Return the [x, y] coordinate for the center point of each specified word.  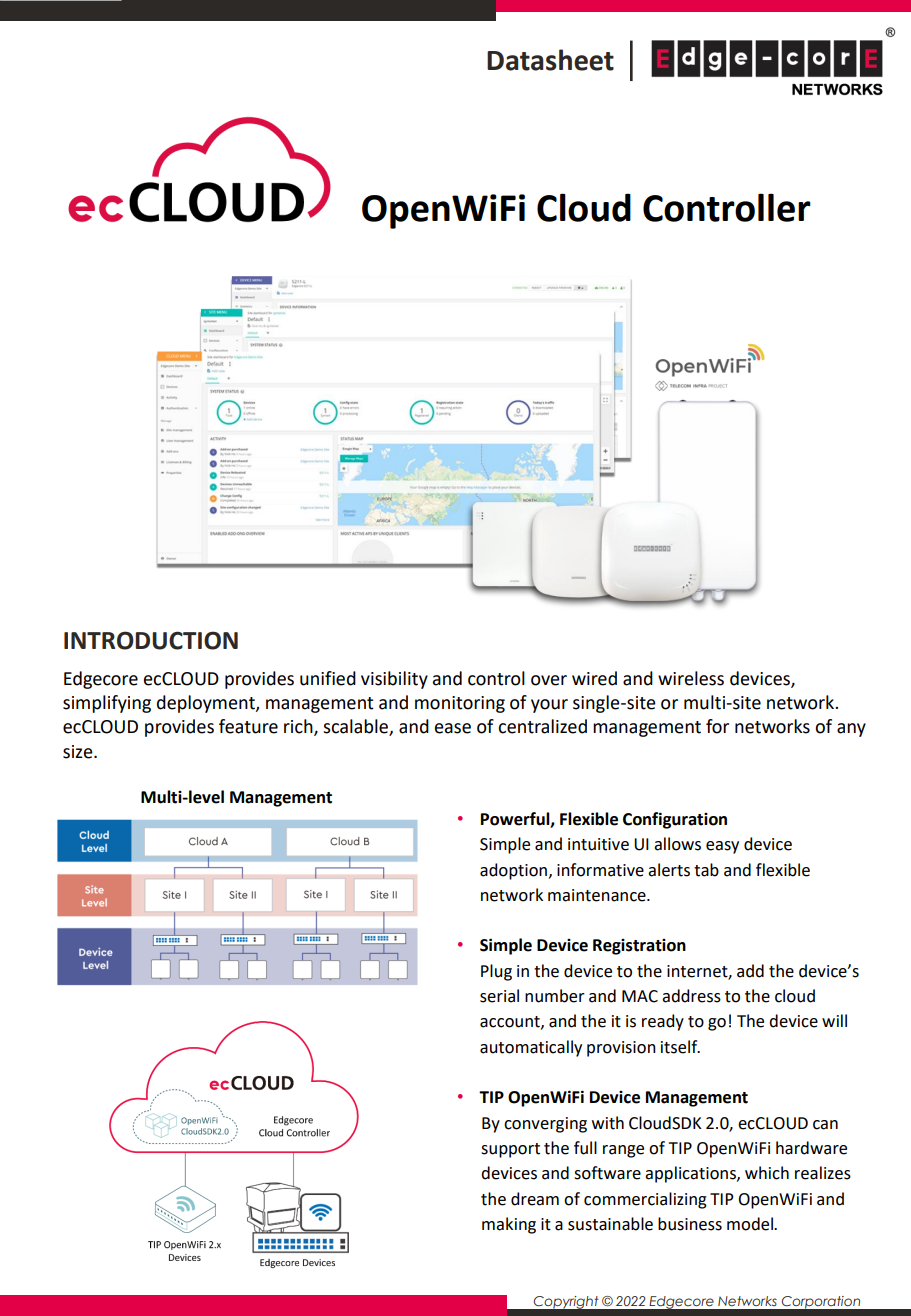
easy [722, 847]
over [549, 680]
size [79, 752]
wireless [691, 678]
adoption [513, 871]
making [509, 1225]
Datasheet [550, 60]
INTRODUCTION [151, 640]
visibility [394, 680]
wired [594, 678]
